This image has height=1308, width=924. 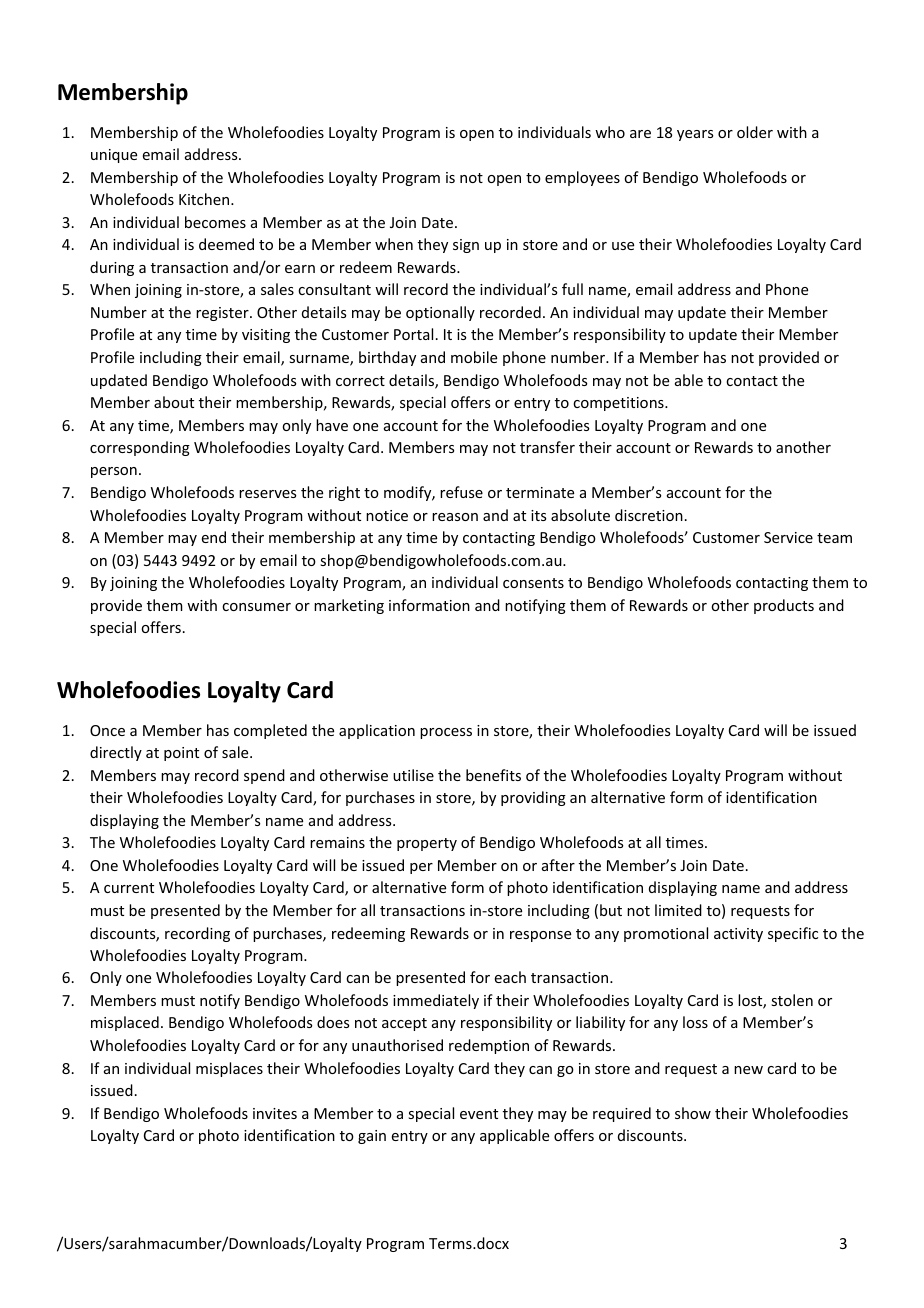 I want to click on older, so click(x=755, y=132).
